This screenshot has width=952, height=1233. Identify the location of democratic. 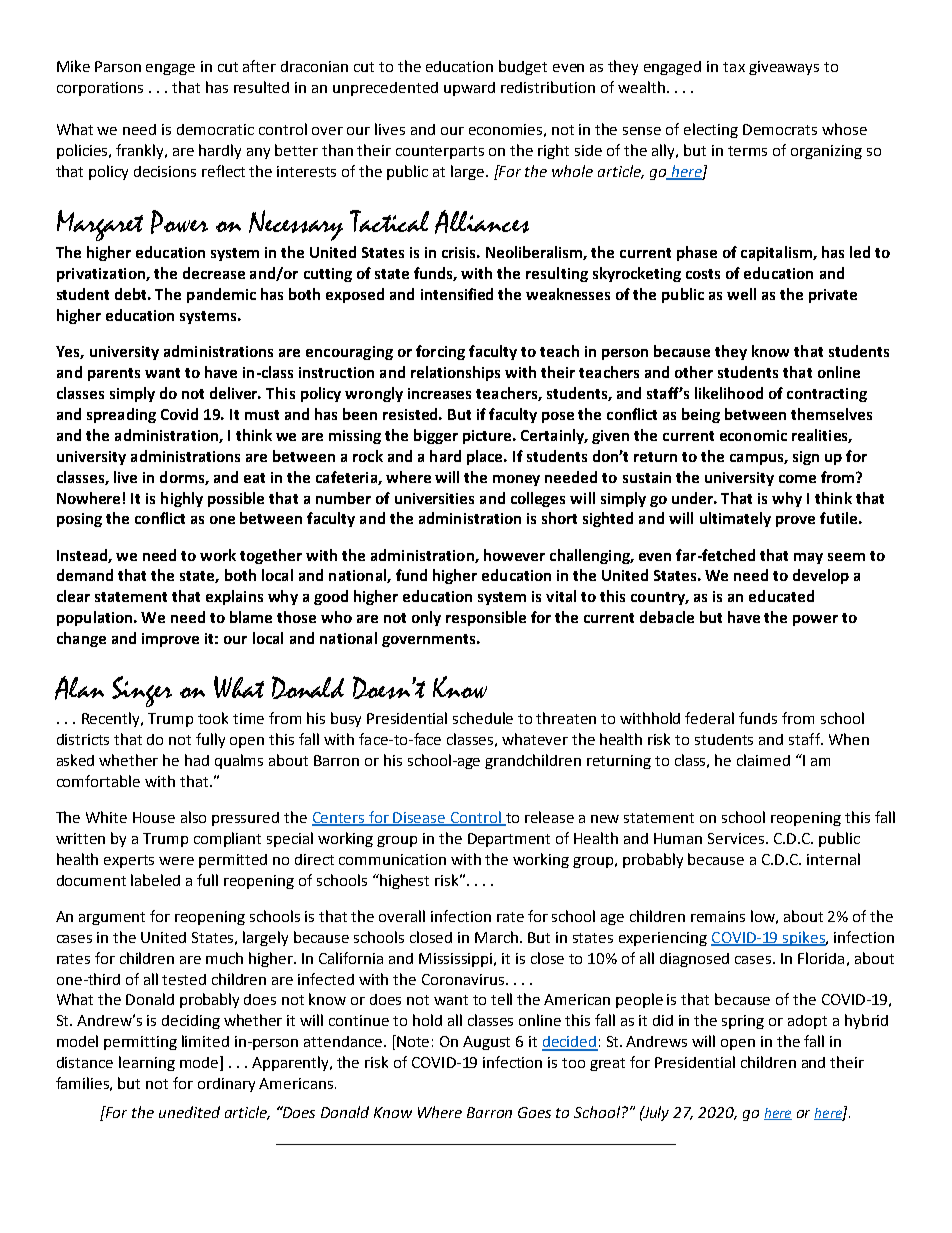
(215, 129).
